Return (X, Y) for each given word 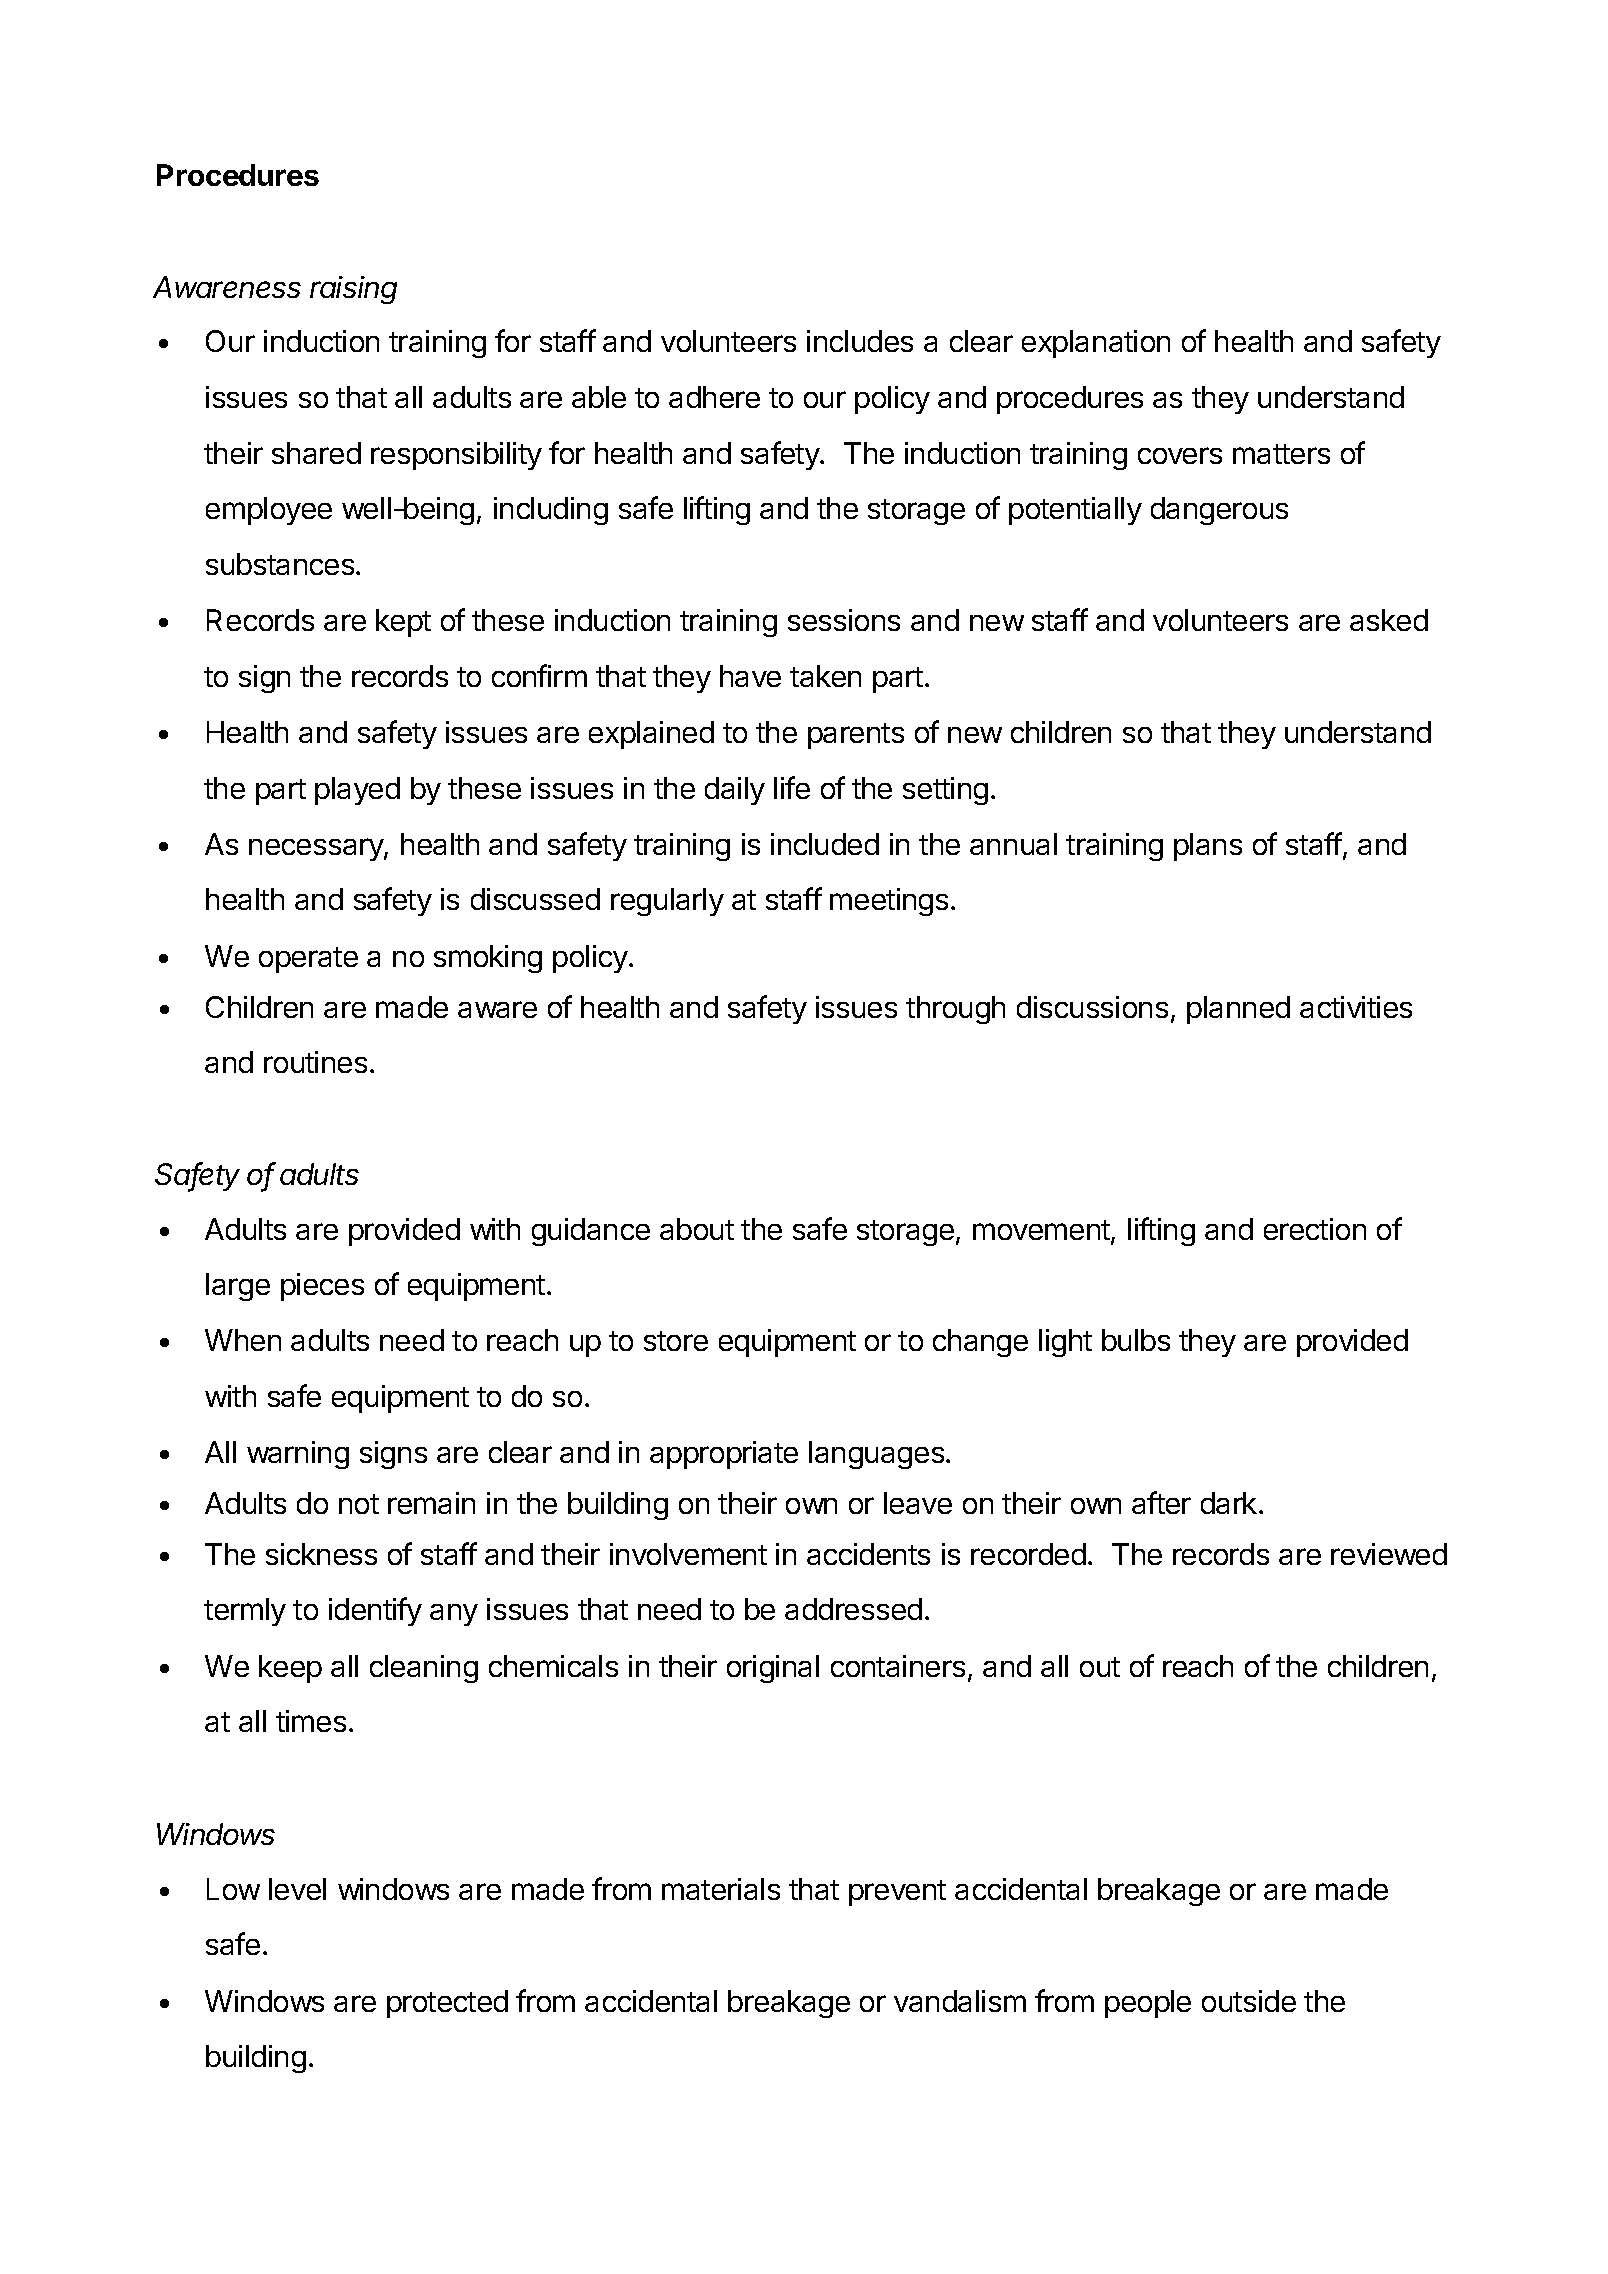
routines (315, 1062)
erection (1315, 1229)
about (697, 1229)
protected (447, 2004)
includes (860, 341)
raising (353, 290)
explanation (1096, 344)
